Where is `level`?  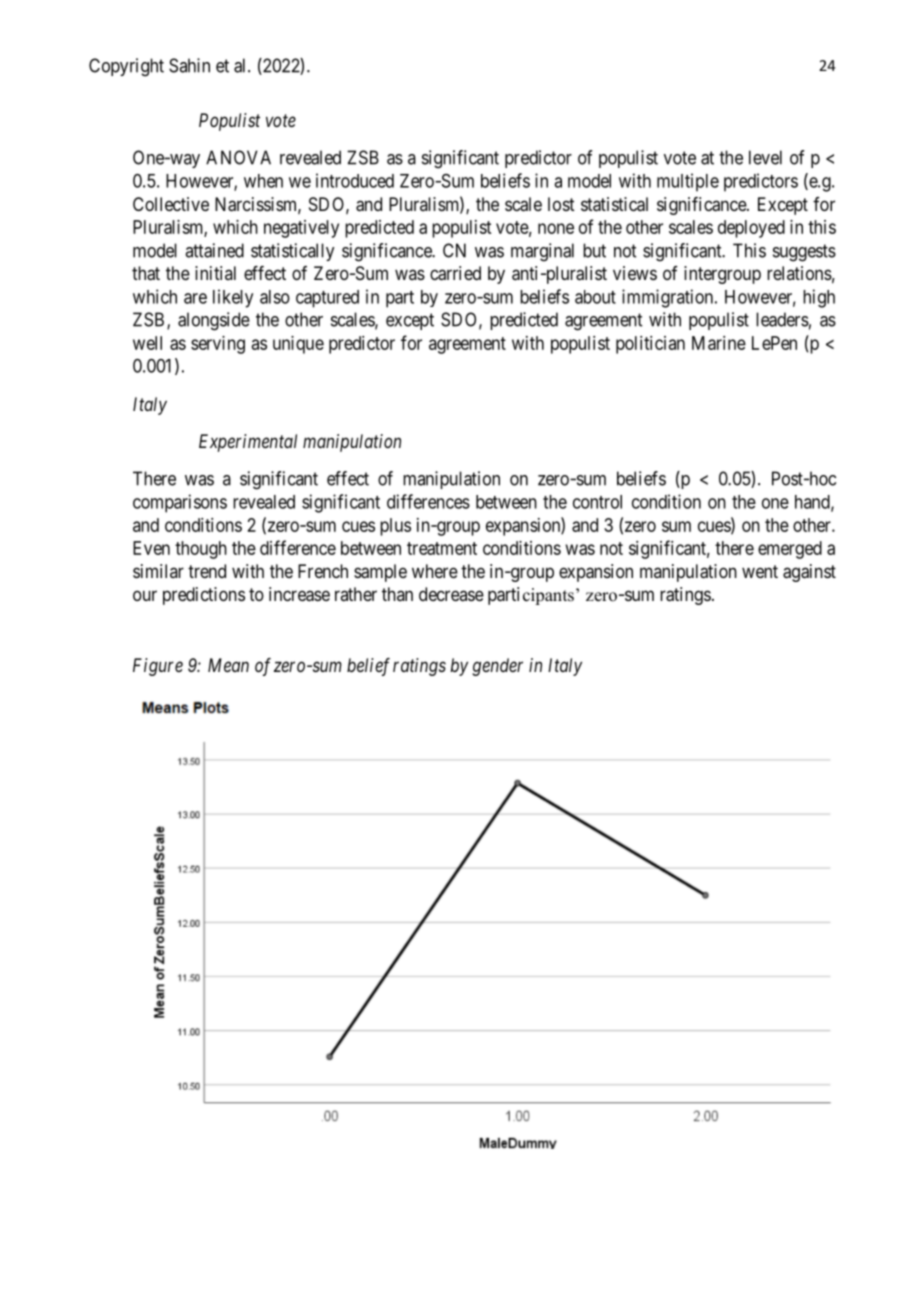
level is located at coordinates (765, 157).
